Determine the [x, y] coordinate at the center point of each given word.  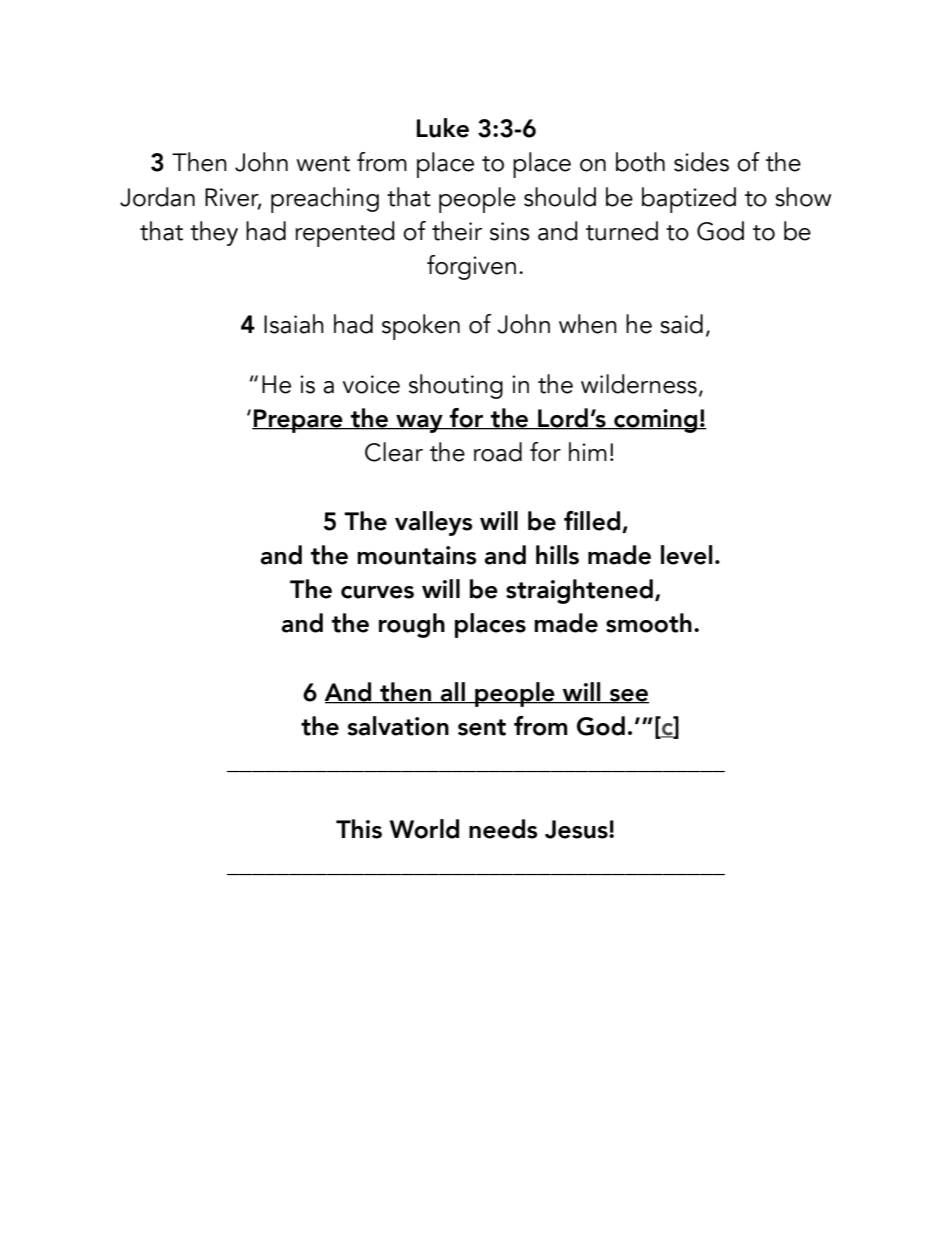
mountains [417, 555]
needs [503, 829]
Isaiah [294, 324]
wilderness [639, 384]
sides [701, 162]
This [359, 829]
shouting [456, 386]
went [323, 164]
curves [377, 592]
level [687, 555]
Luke [443, 128]
